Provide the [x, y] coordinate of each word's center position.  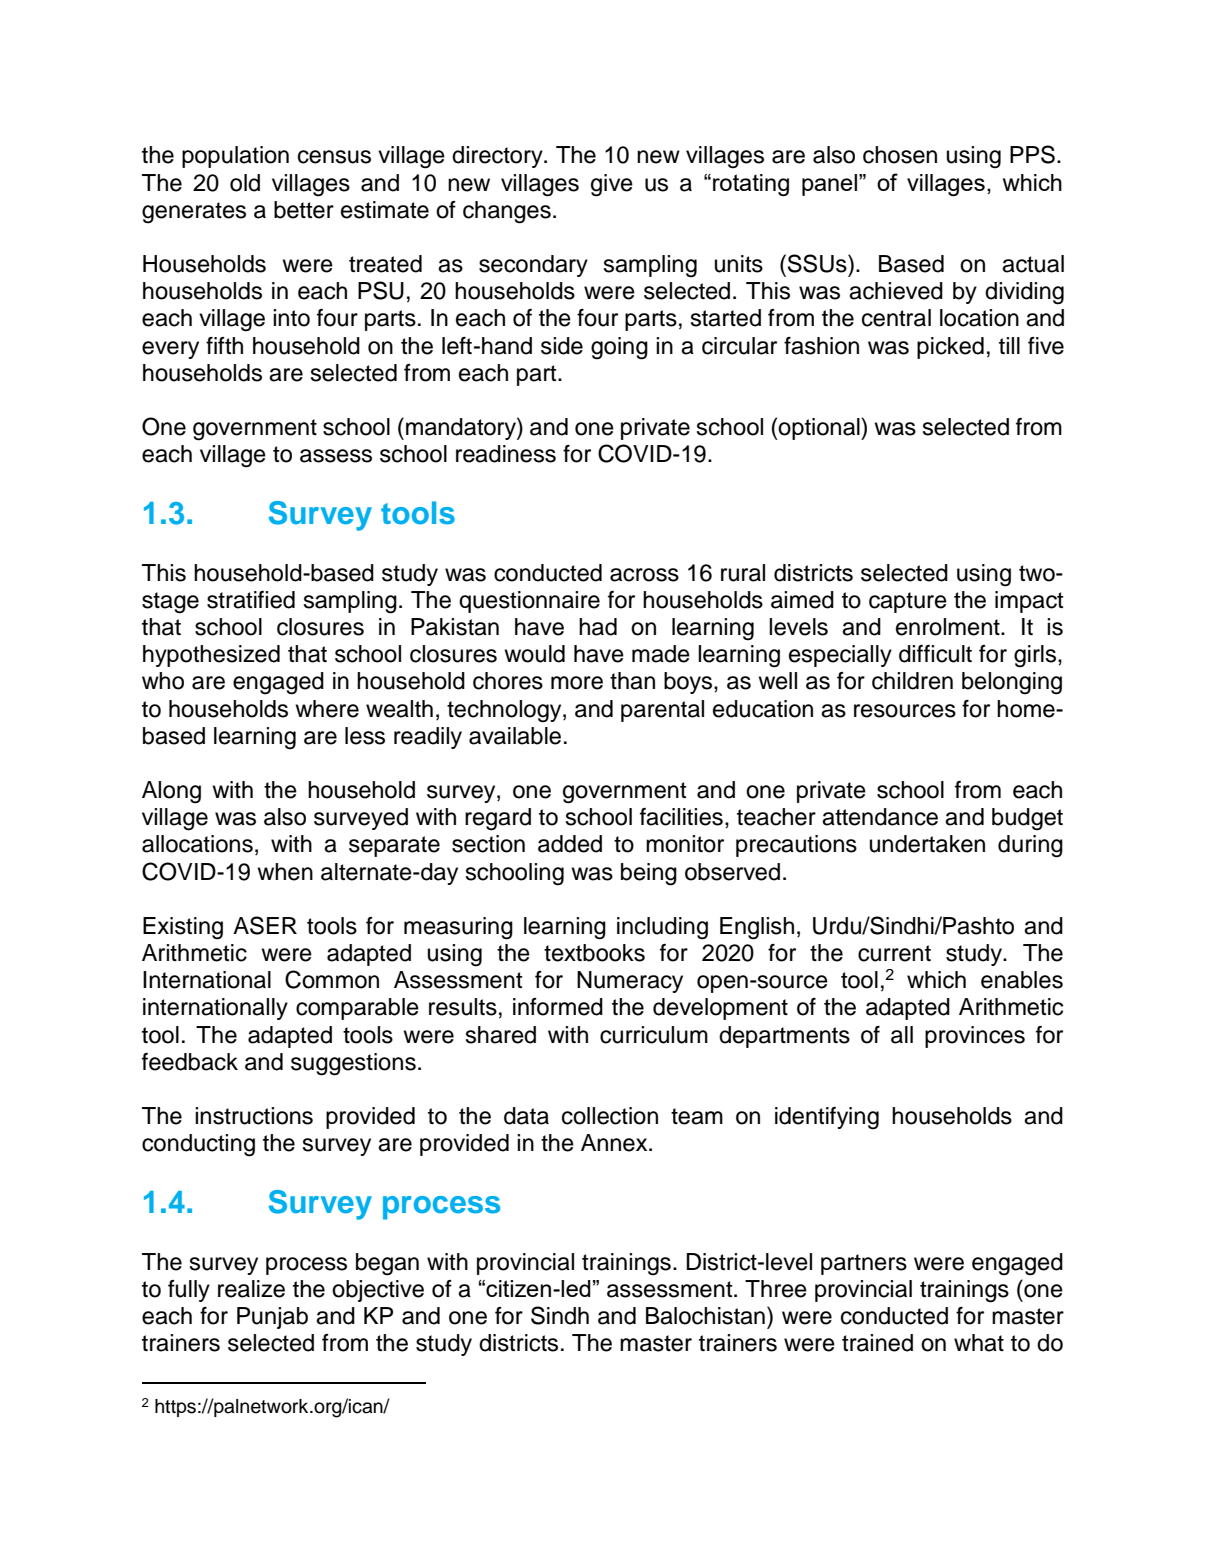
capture [908, 602]
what [979, 1343]
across [644, 575]
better [304, 210]
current [894, 953]
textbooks [594, 953]
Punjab [272, 1318]
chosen [900, 155]
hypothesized [211, 656]
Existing [183, 928]
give [612, 185]
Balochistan [705, 1316]
